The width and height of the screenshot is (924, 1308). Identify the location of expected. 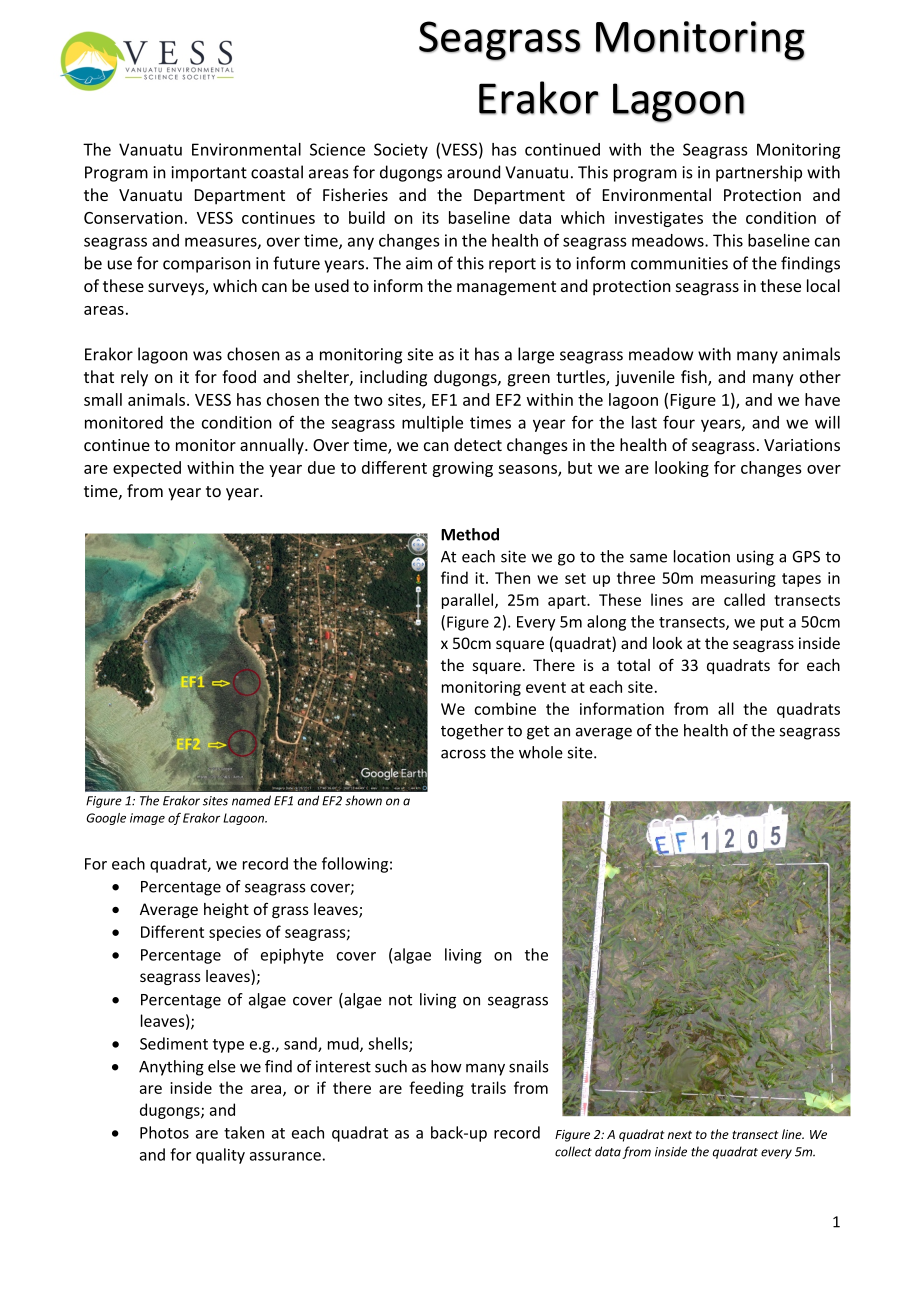
(147, 469).
